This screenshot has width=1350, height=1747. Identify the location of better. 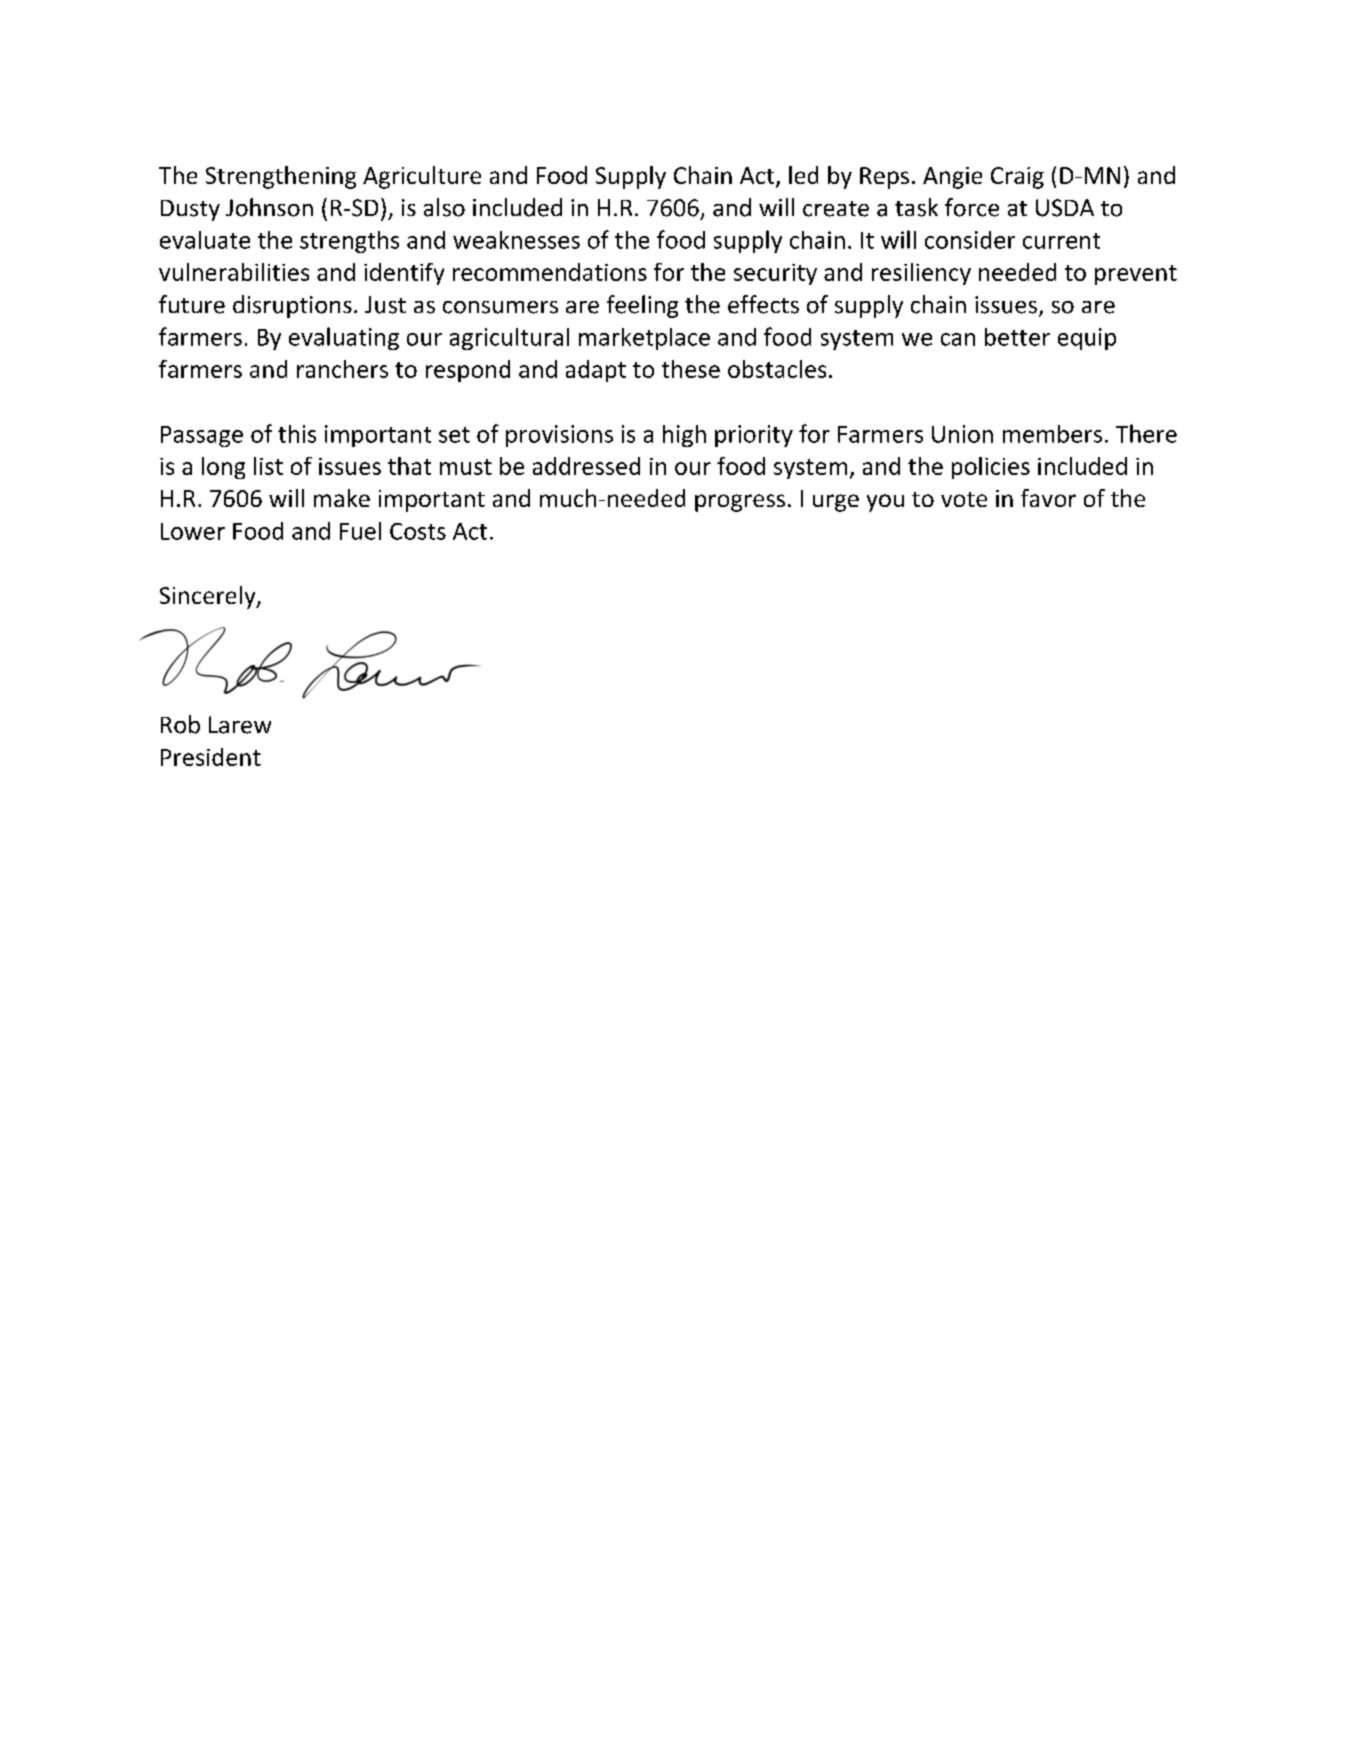
(1017, 337).
